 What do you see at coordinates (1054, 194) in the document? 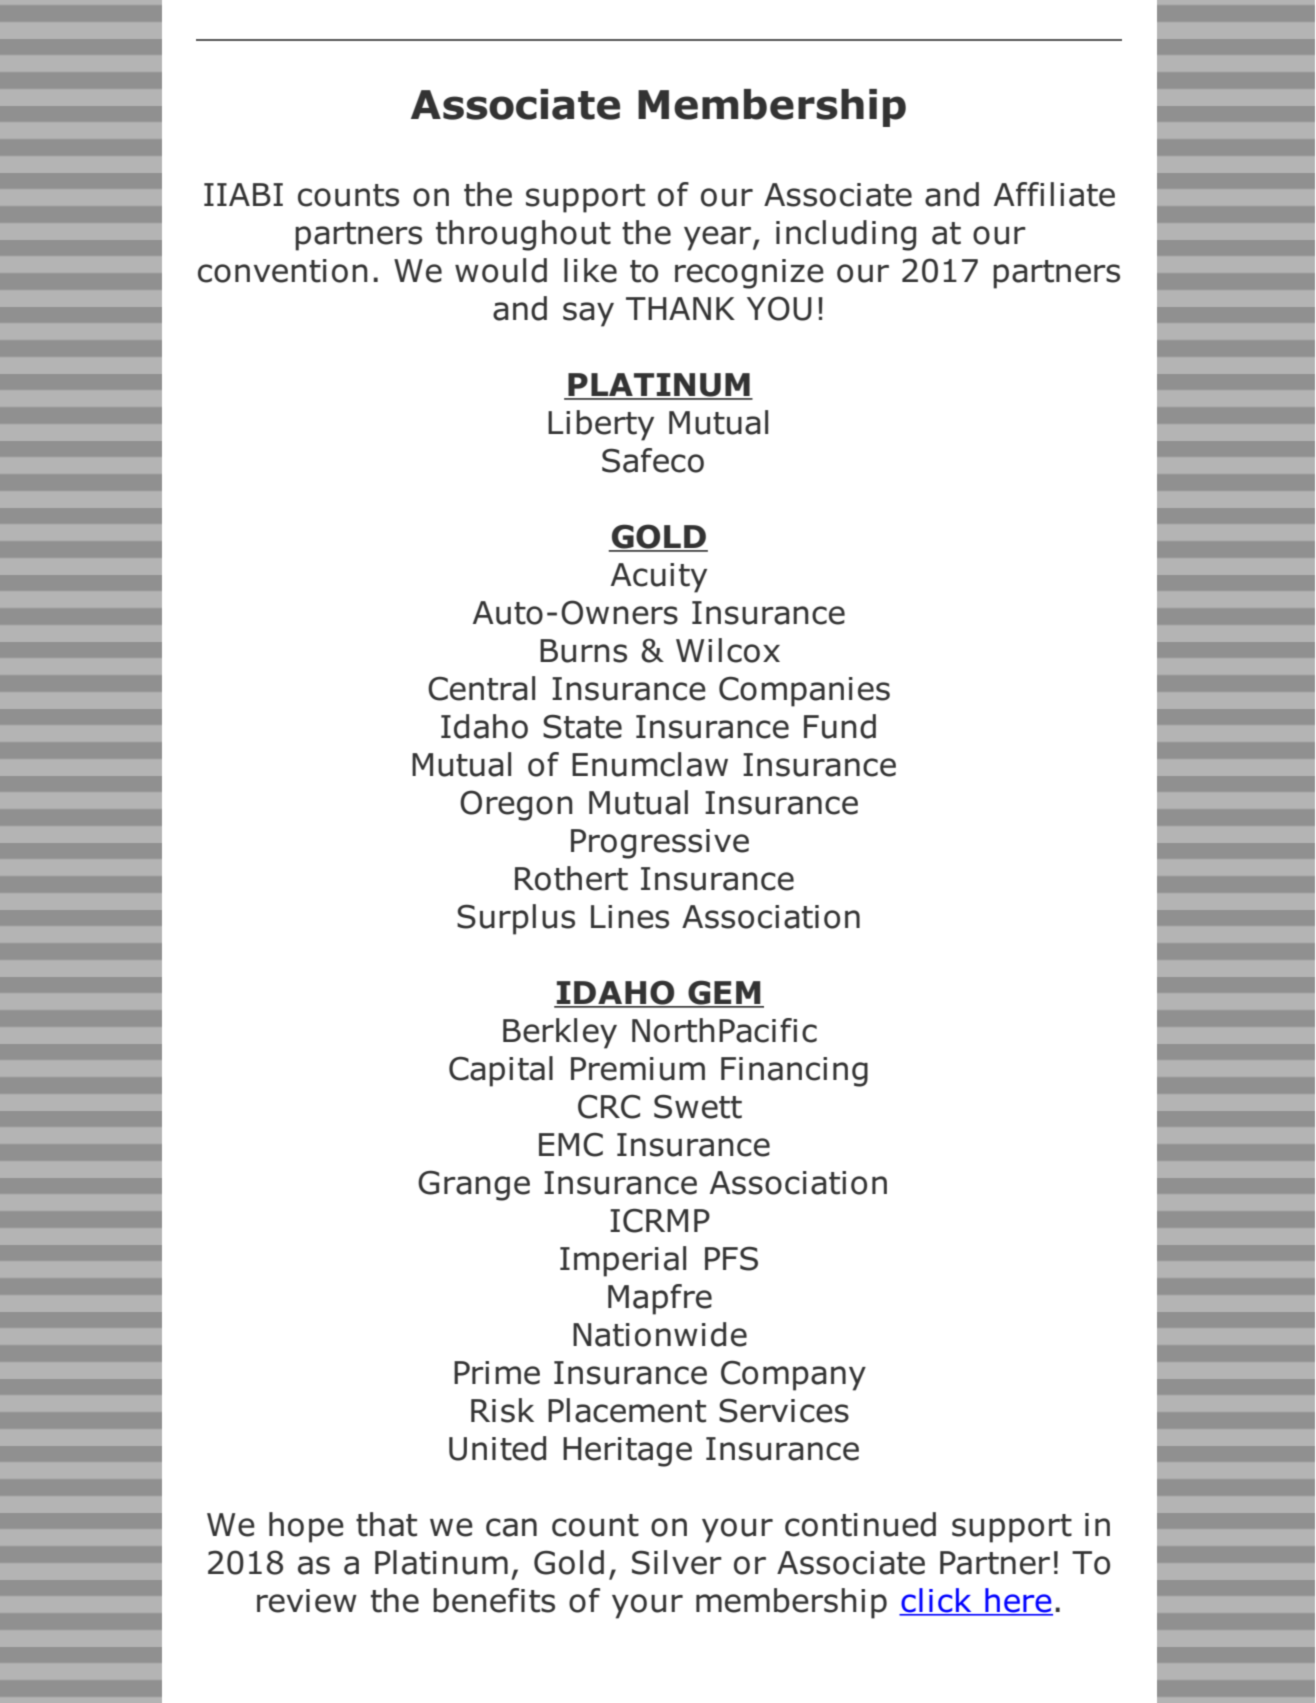
I see `Affiliate` at bounding box center [1054, 194].
